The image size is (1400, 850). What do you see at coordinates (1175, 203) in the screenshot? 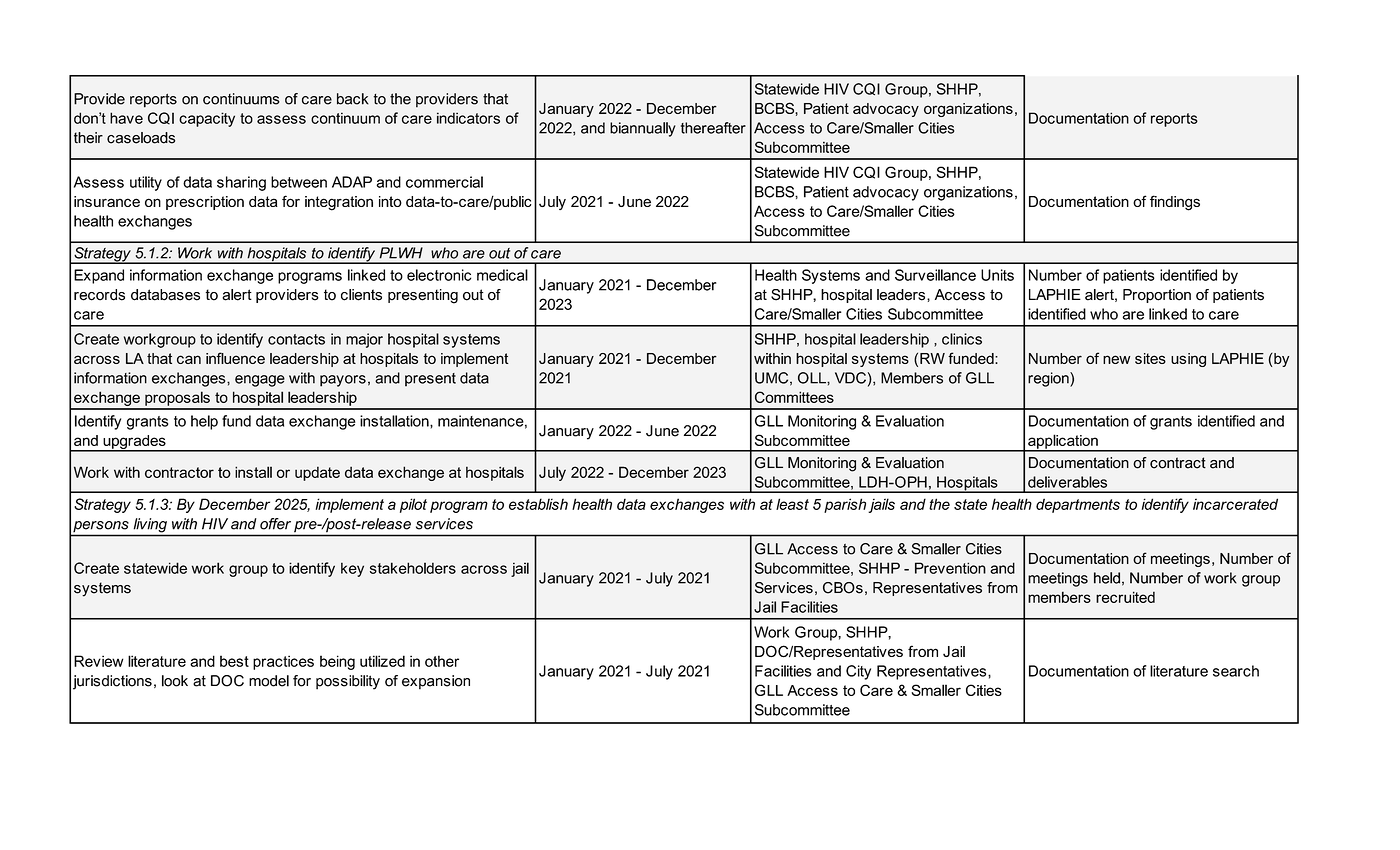
I see `findings` at bounding box center [1175, 203].
